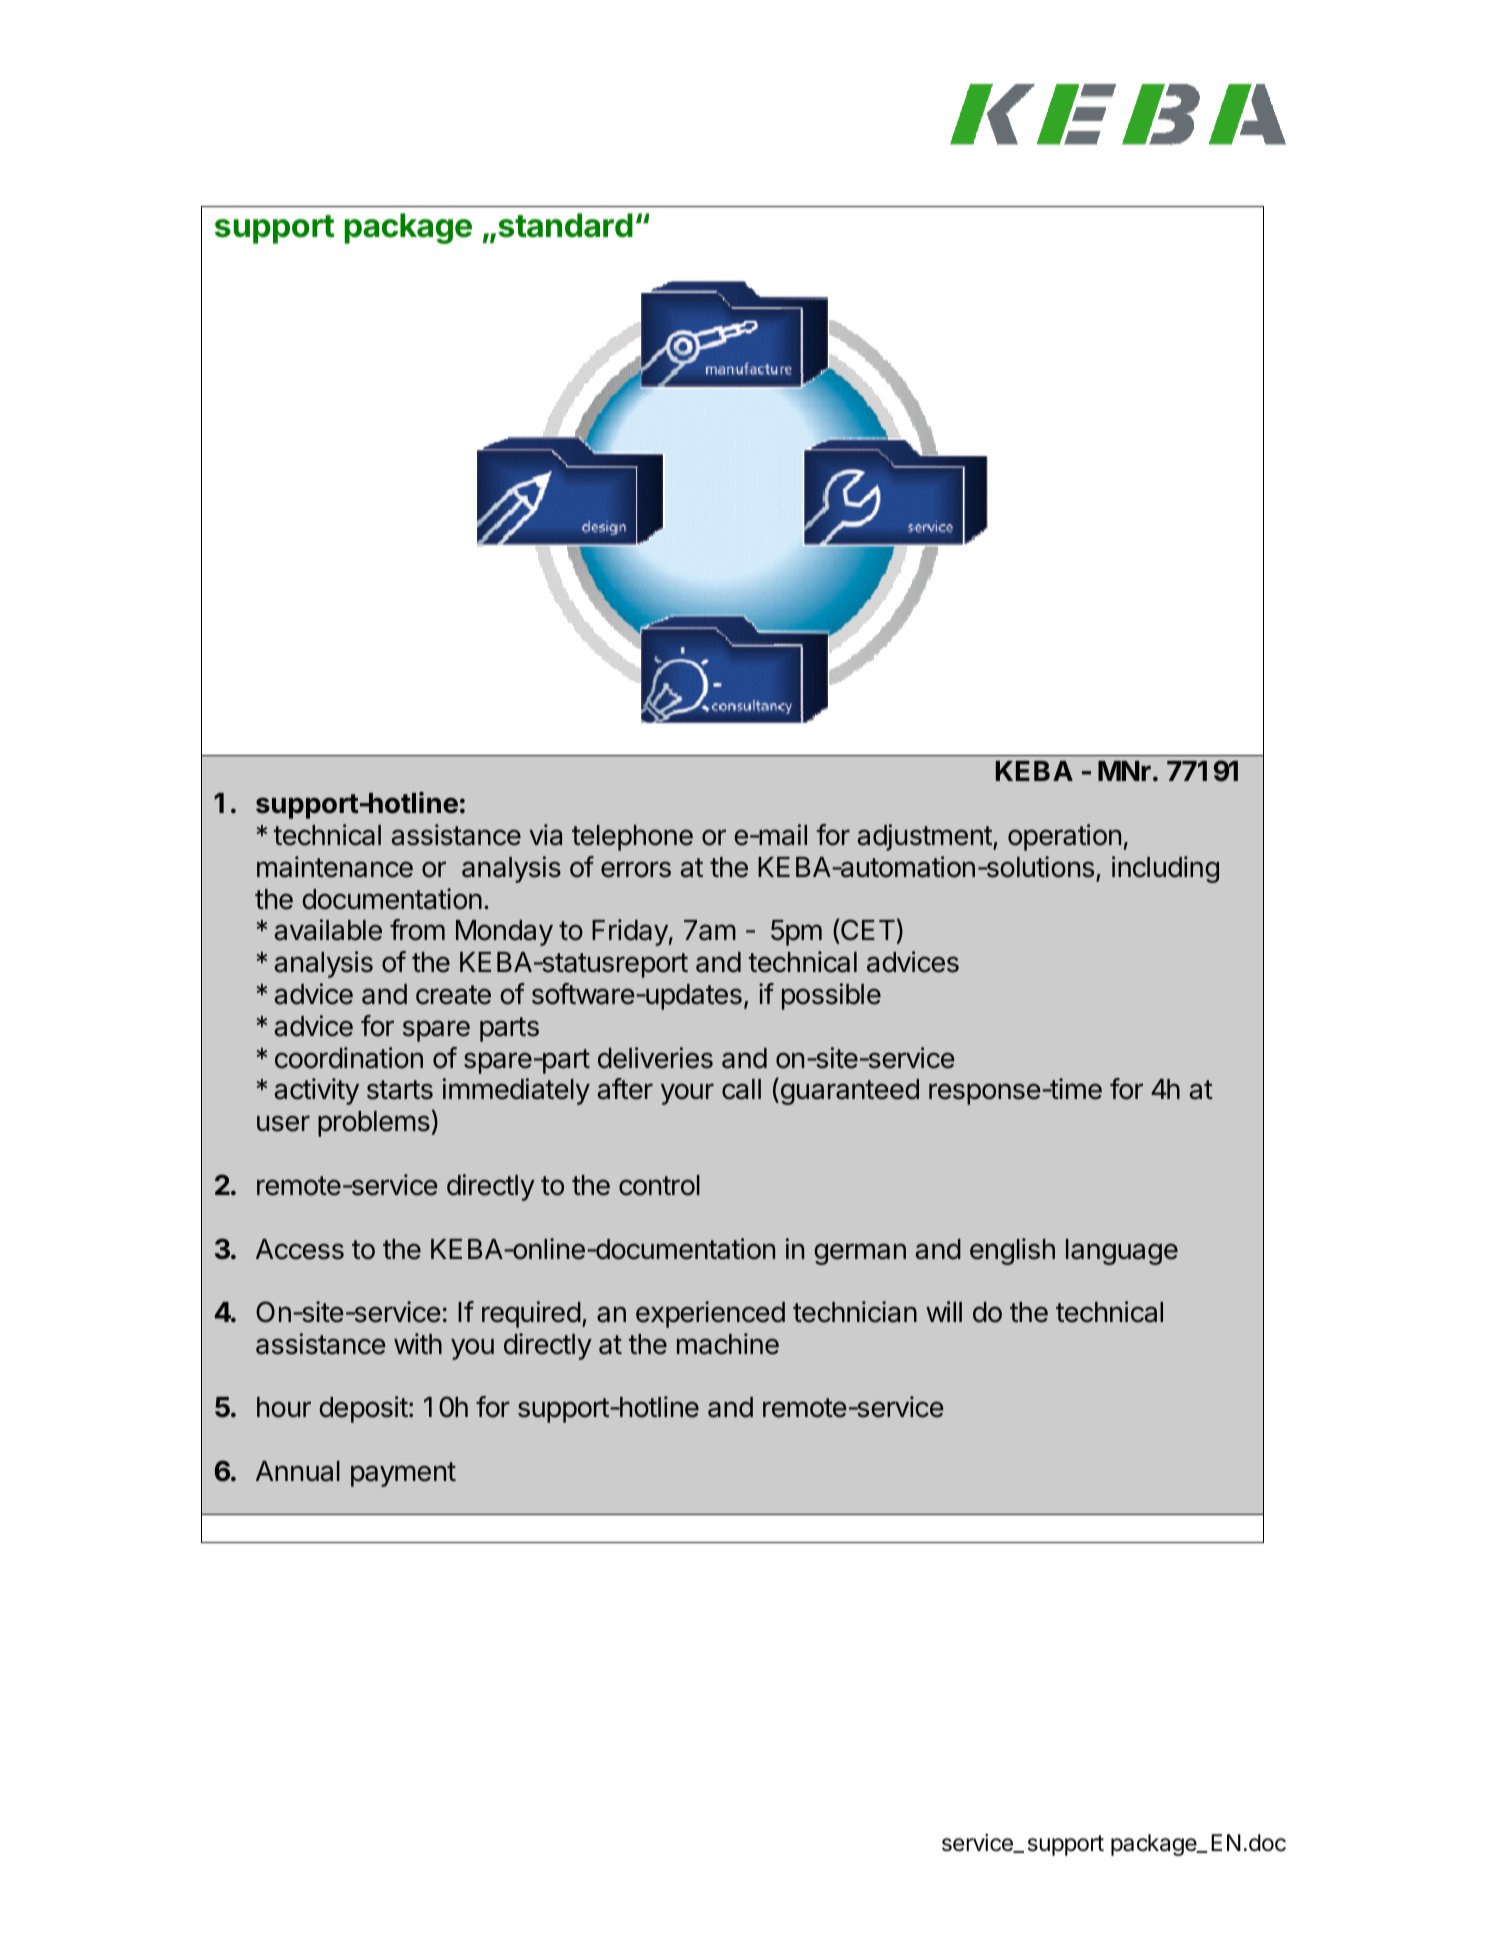 The image size is (1501, 1942). I want to click on problems, so click(374, 1124).
